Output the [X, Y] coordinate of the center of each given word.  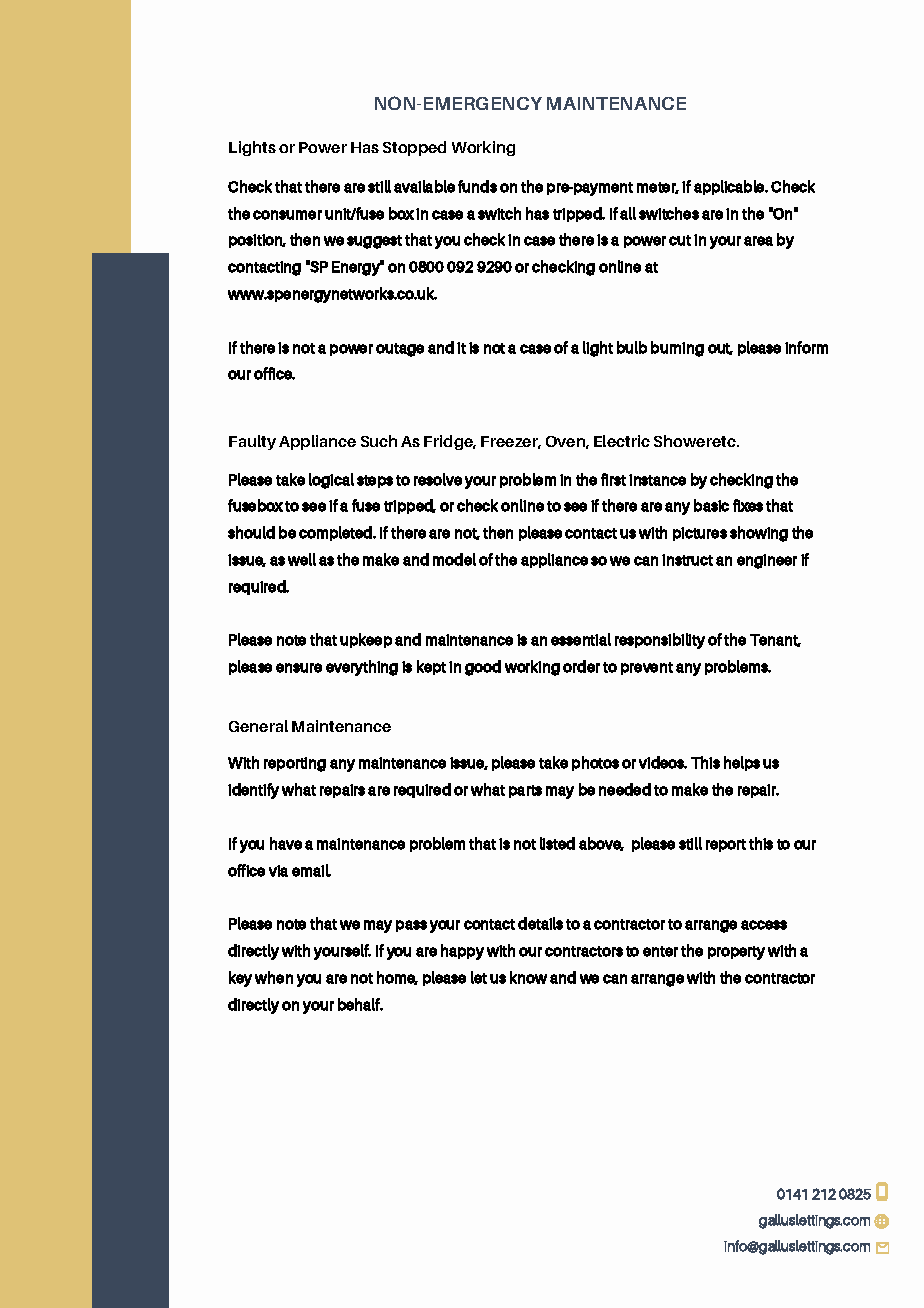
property [736, 953]
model [454, 559]
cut [680, 240]
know [528, 977]
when [274, 977]
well [302, 559]
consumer [287, 215]
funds [477, 186]
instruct [687, 560]
